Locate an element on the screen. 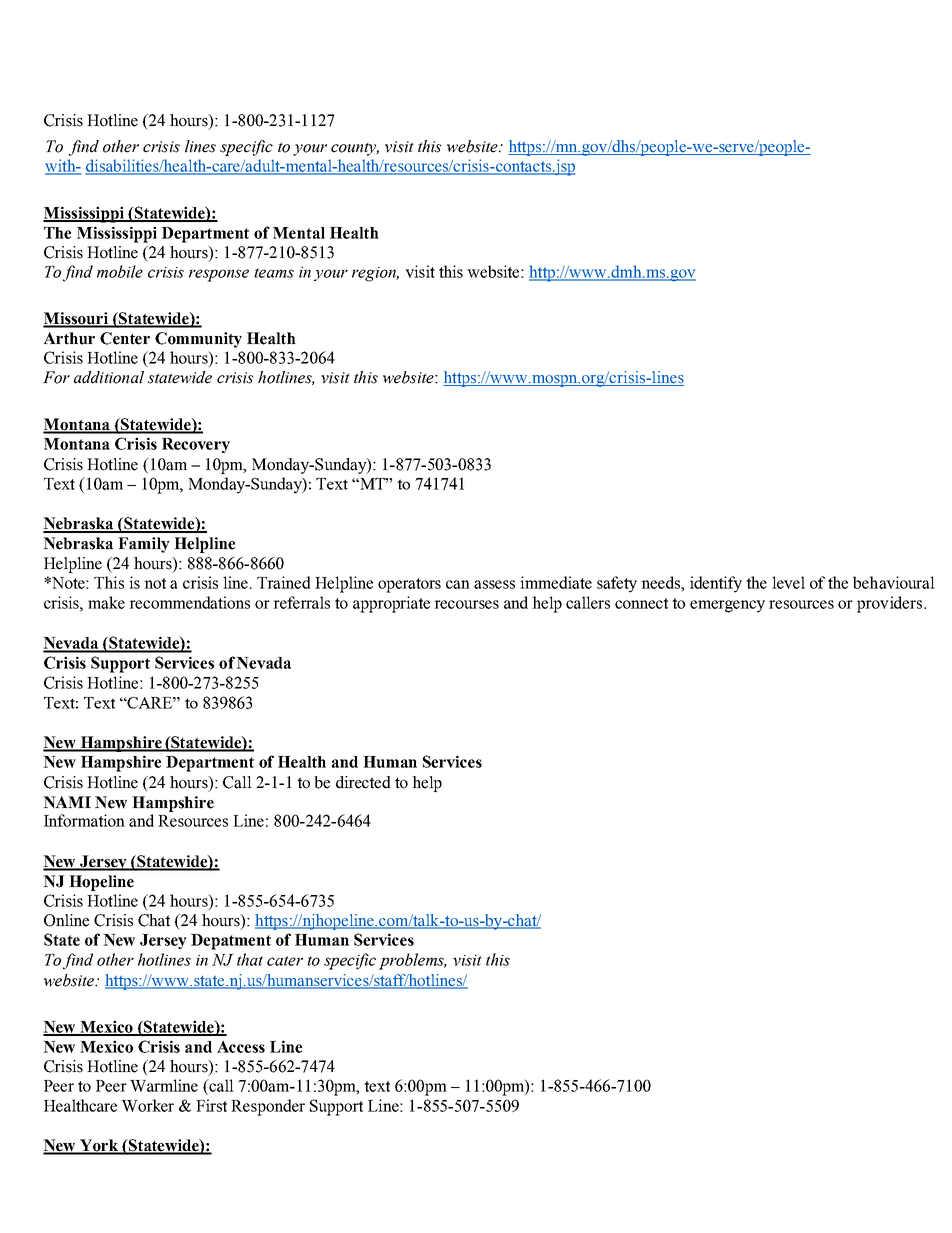  response is located at coordinates (219, 275).
